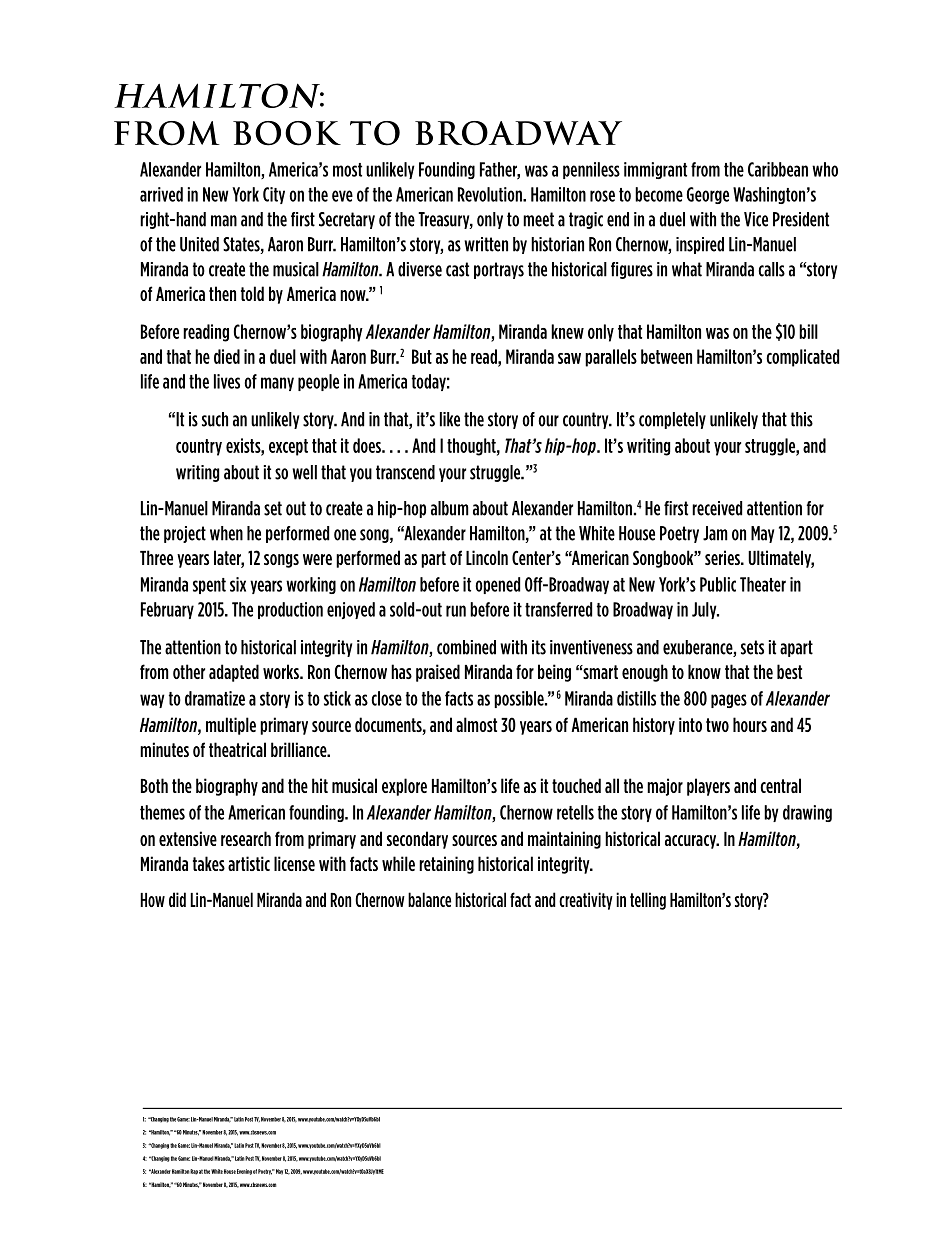 The image size is (952, 1233). Describe the element at coordinates (404, 787) in the screenshot. I see `explore` at that location.
